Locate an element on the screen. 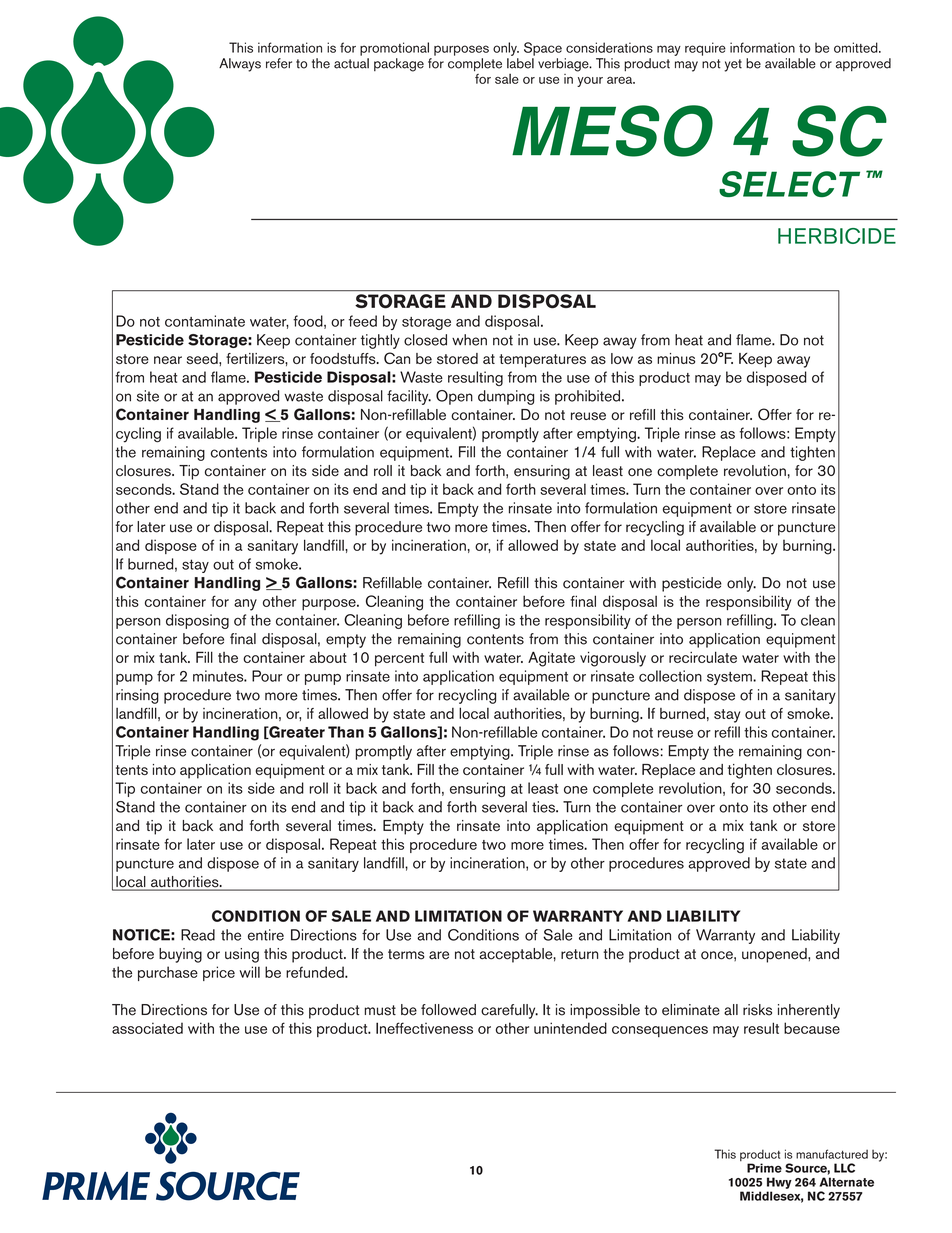  yet is located at coordinates (733, 65).
